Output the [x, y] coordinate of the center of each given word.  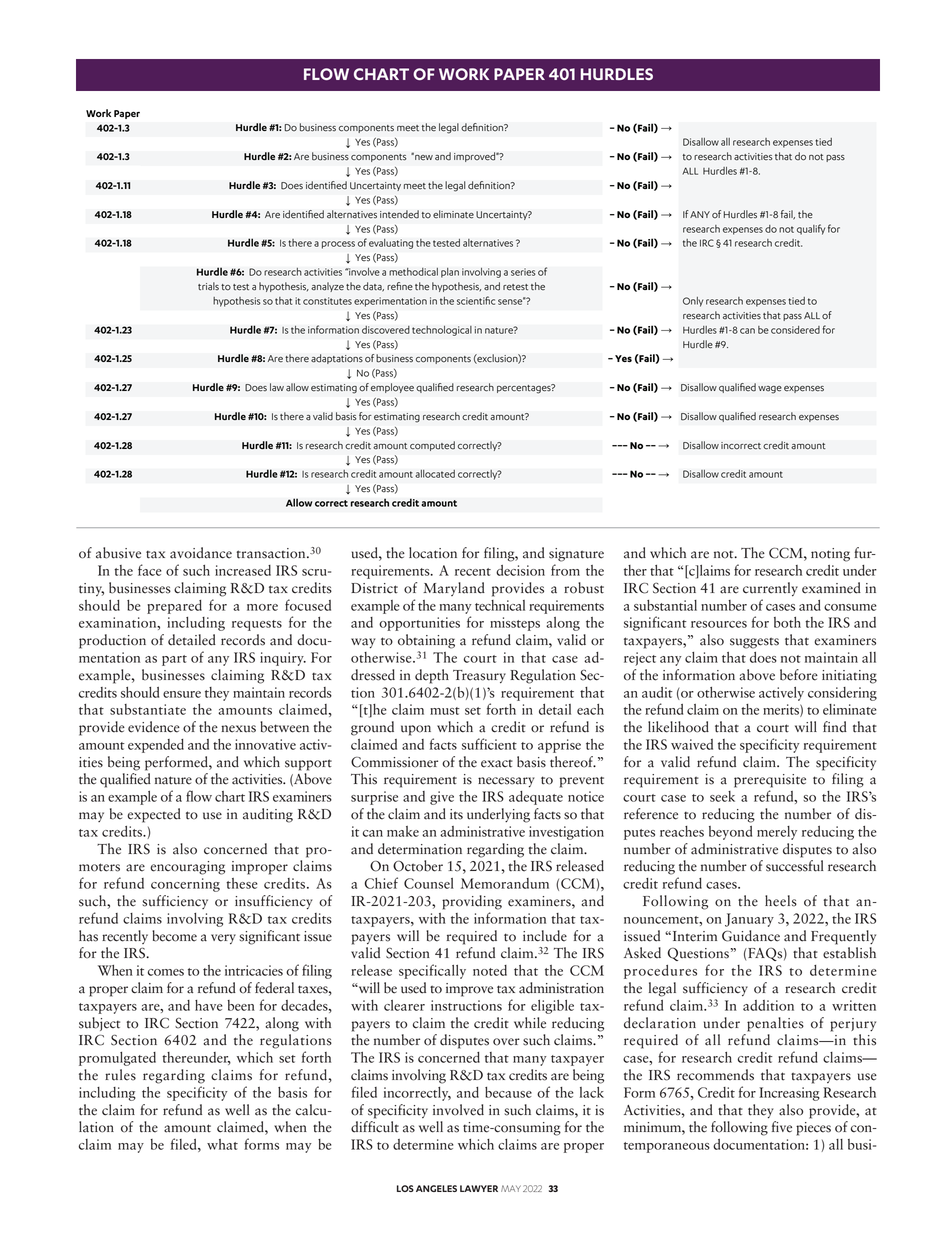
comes [166, 972]
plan [450, 273]
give [442, 798]
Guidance [751, 936]
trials [208, 286]
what [222, 1144]
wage [770, 390]
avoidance [201, 553]
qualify [811, 229]
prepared [174, 607]
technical [500, 605]
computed [432, 446]
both [787, 622]
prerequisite [770, 781]
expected [154, 815]
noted [490, 970]
